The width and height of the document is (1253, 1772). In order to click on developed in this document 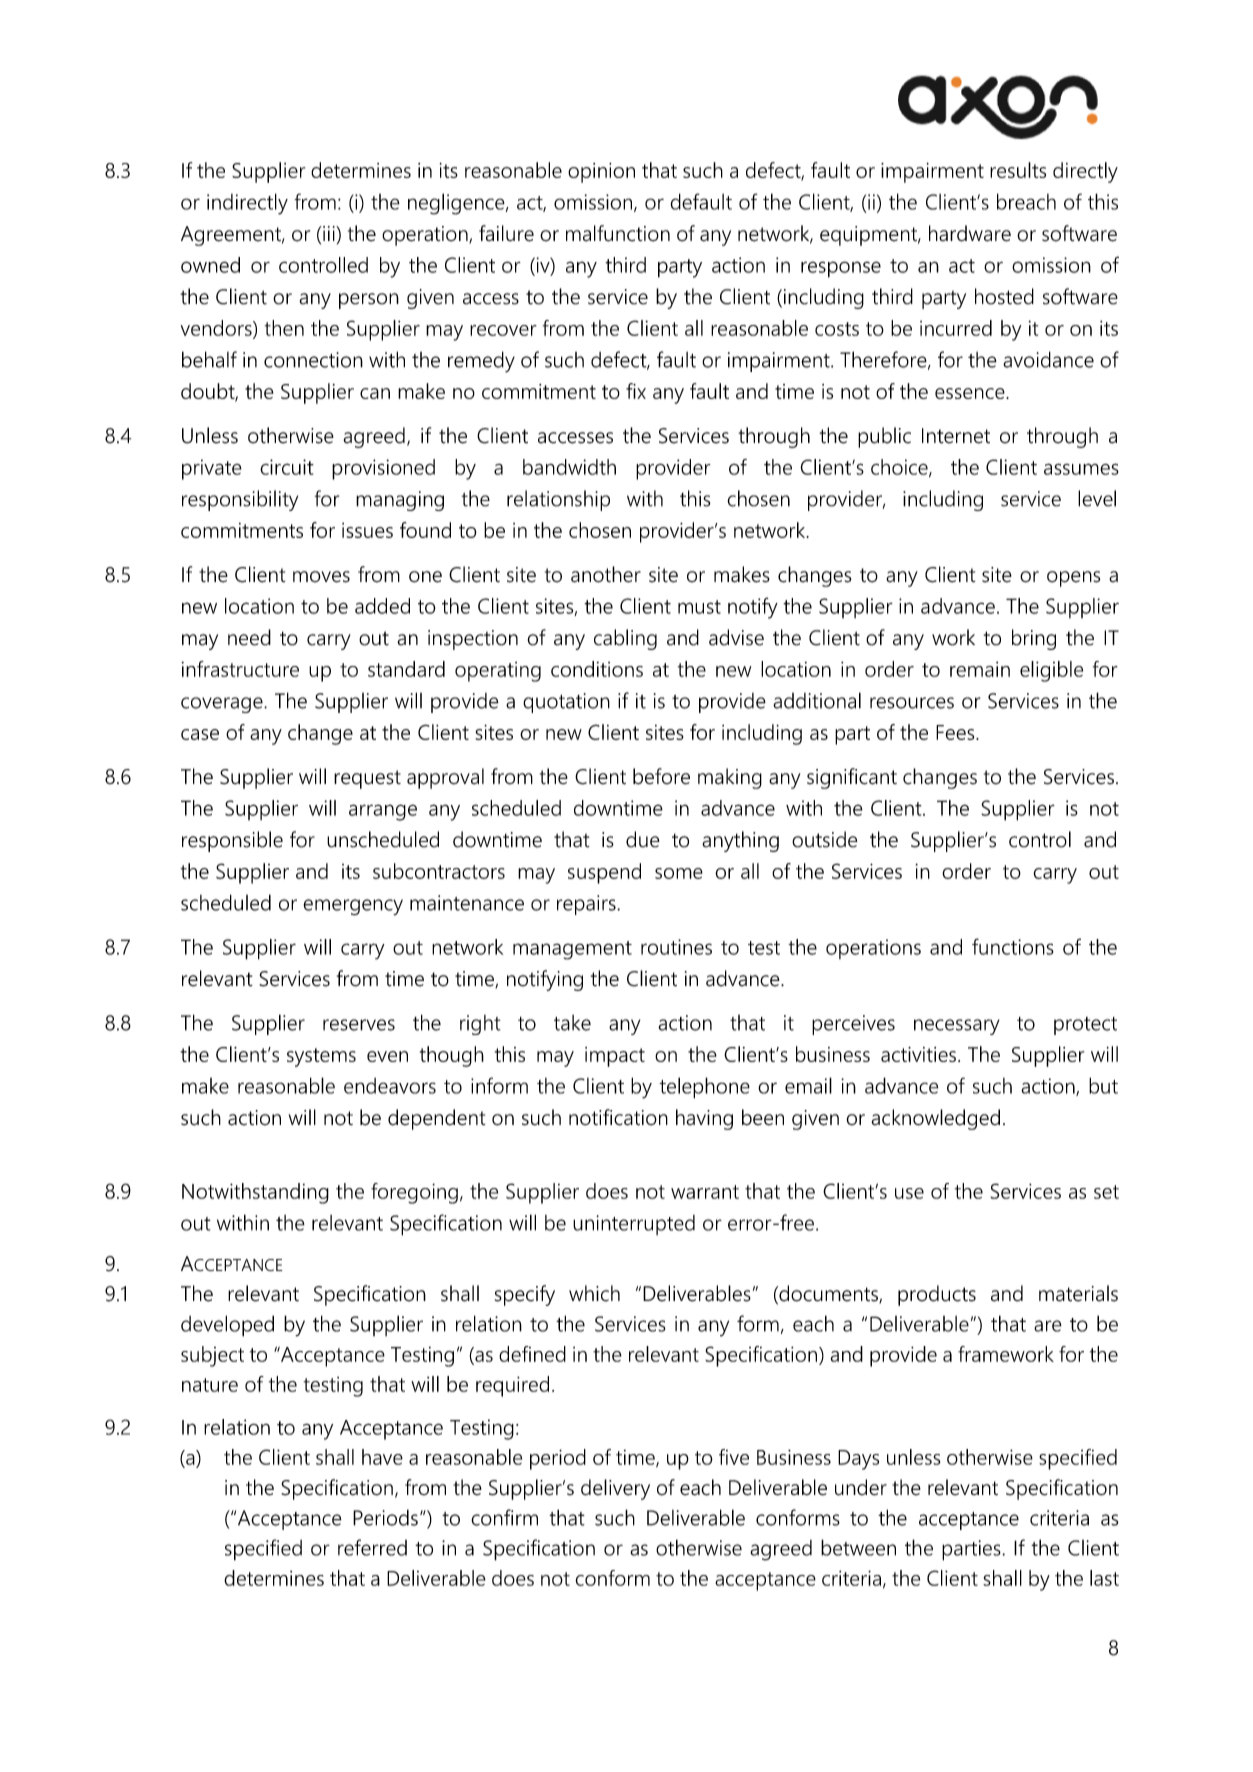, I will do `click(227, 1326)`.
